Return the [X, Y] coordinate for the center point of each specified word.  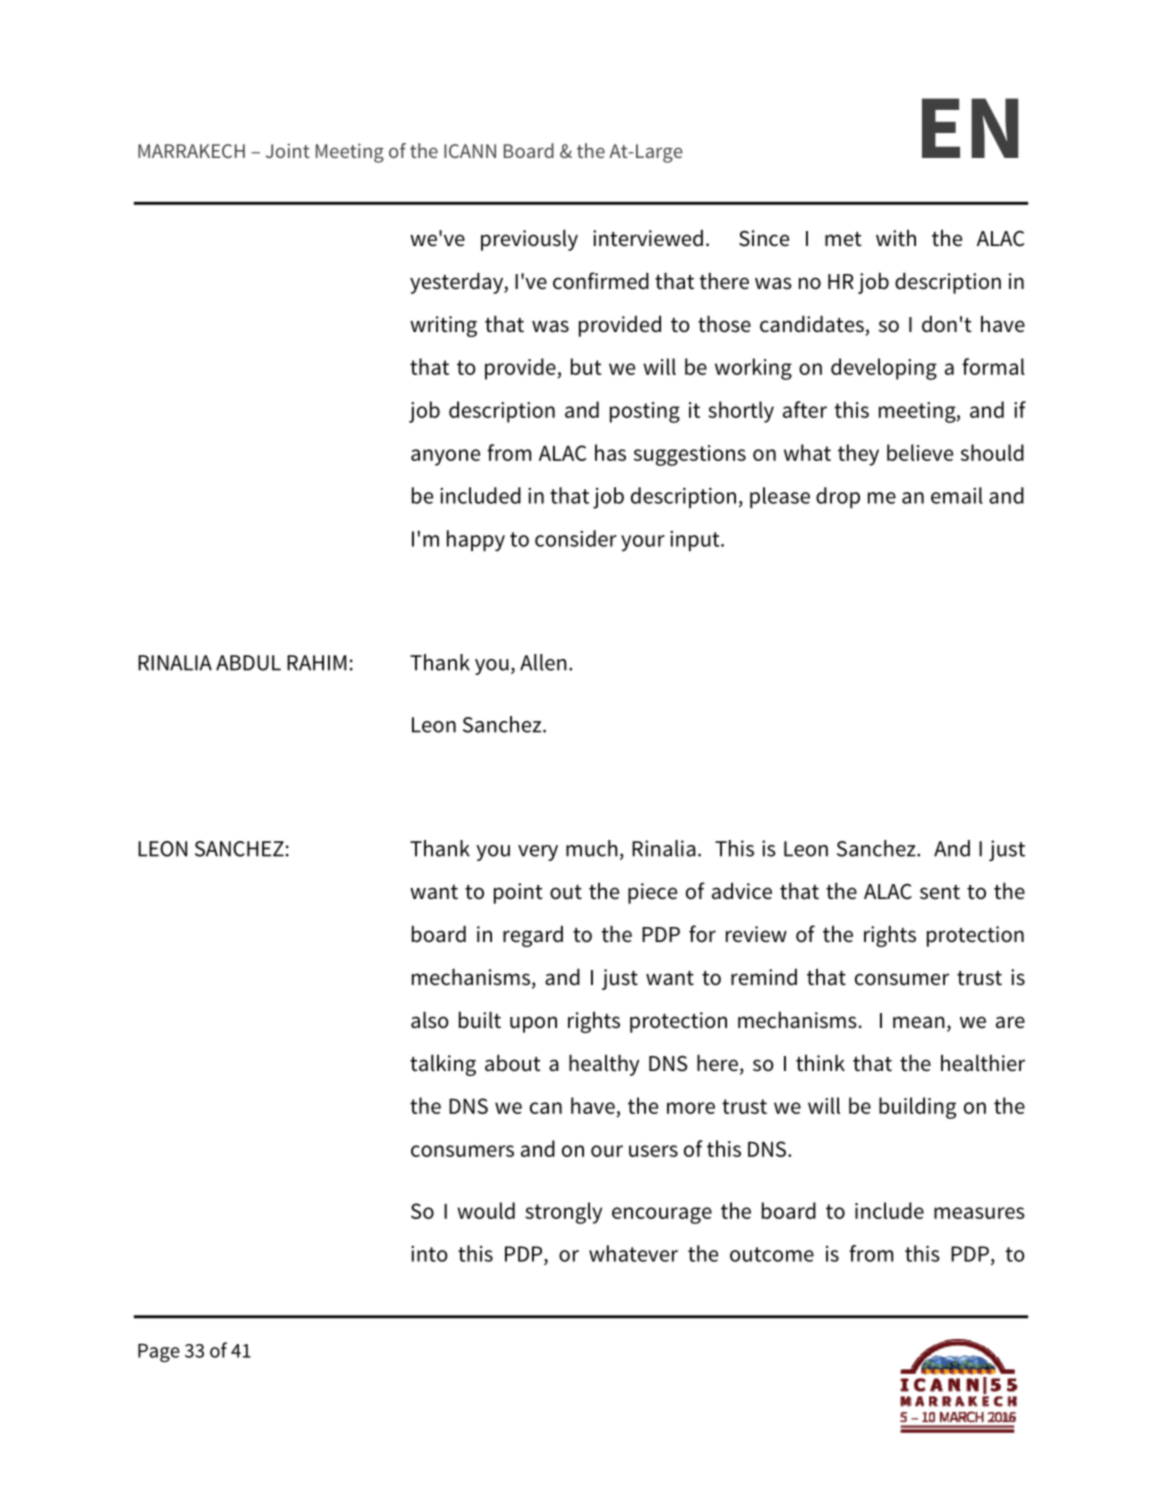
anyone [445, 457]
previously [529, 240]
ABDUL [248, 663]
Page [159, 1353]
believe [920, 452]
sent [940, 892]
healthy [604, 1065]
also [430, 1020]
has [610, 452]
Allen [543, 662]
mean [919, 1022]
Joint [288, 150]
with [896, 238]
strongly [563, 1213]
